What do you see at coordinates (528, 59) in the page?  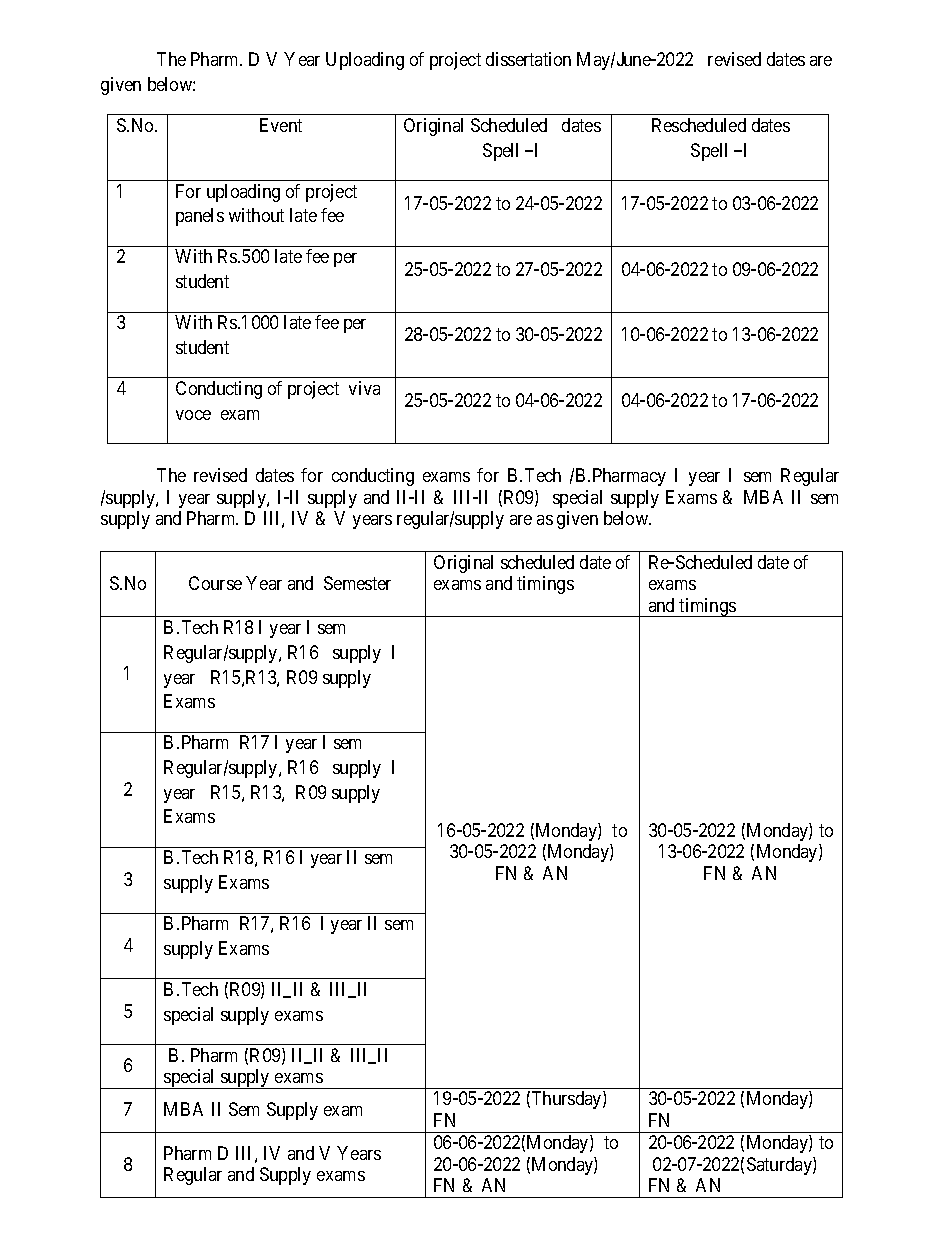 I see `dissertation` at bounding box center [528, 59].
